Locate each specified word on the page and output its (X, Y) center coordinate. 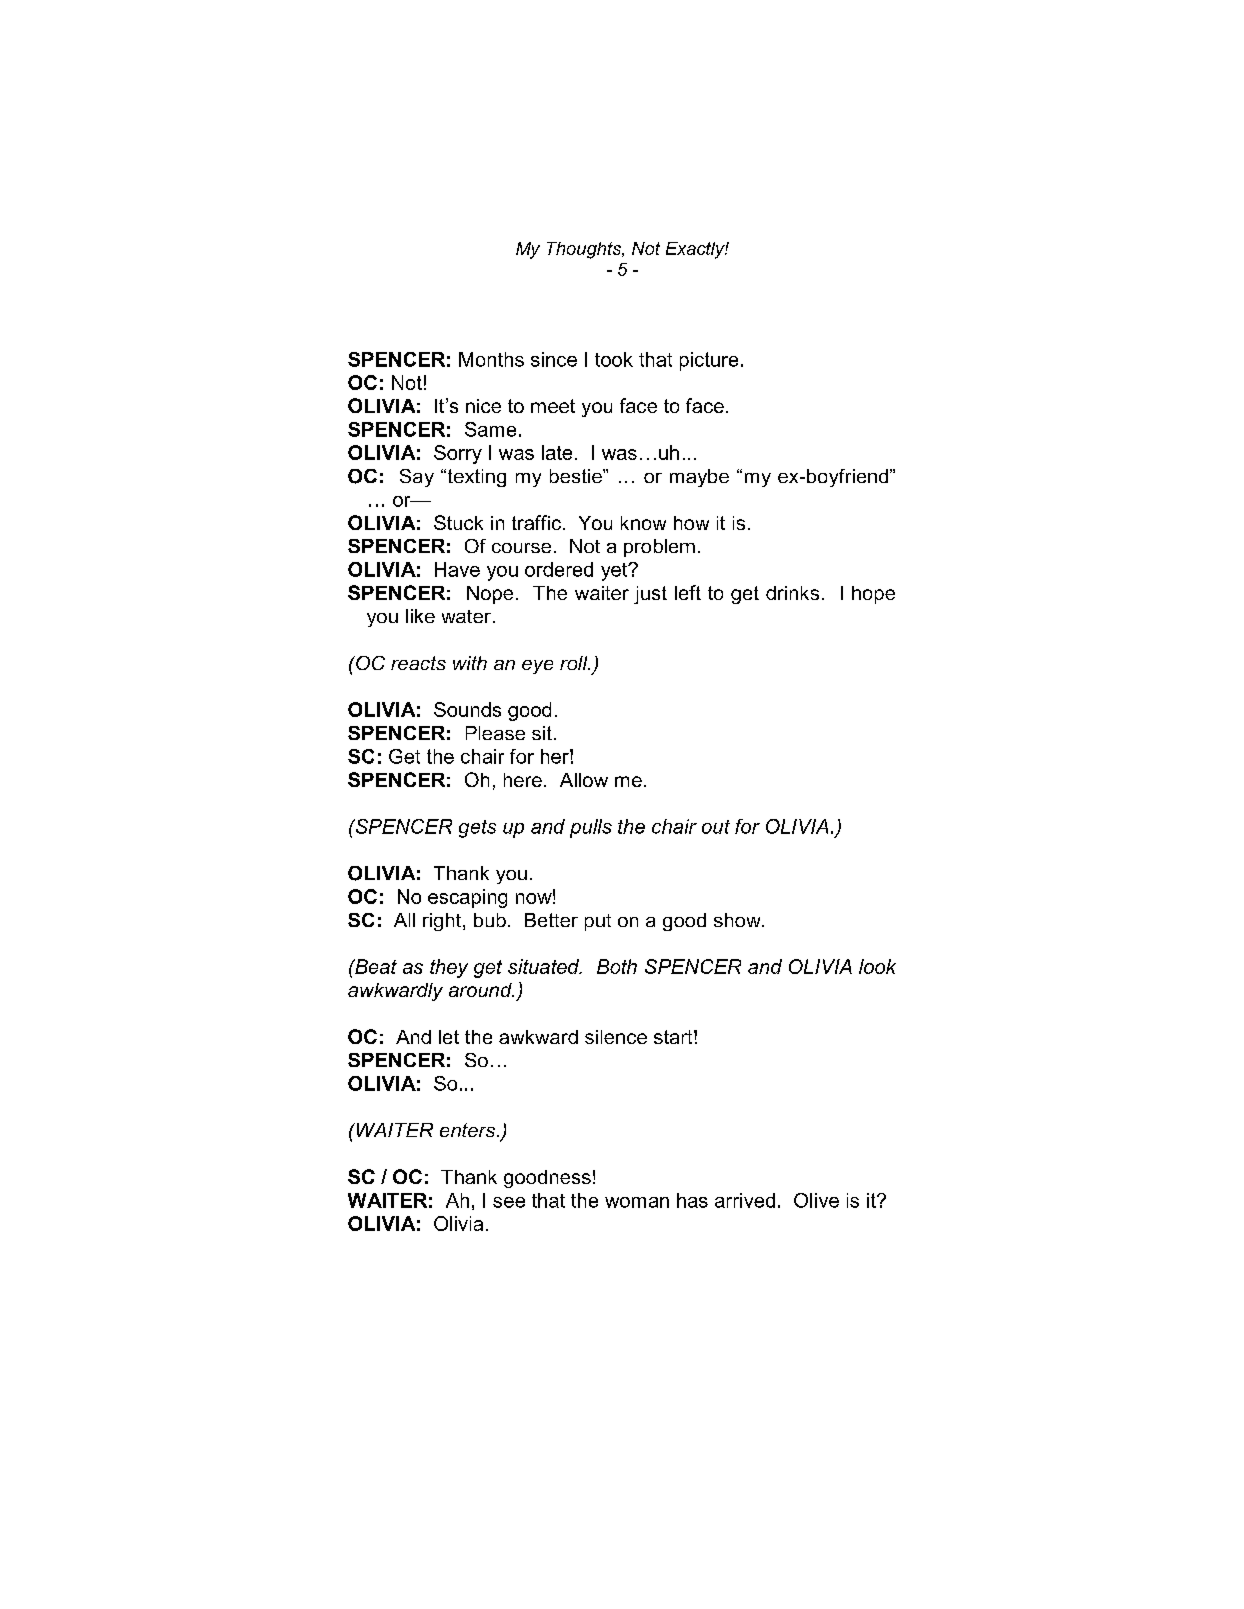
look (877, 966)
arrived (745, 1200)
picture (709, 361)
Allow (584, 780)
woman (637, 1202)
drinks (792, 593)
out (716, 827)
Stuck (458, 522)
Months (491, 359)
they (449, 968)
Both (617, 966)
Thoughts (585, 250)
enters (469, 1130)
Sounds (467, 709)
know (643, 523)
